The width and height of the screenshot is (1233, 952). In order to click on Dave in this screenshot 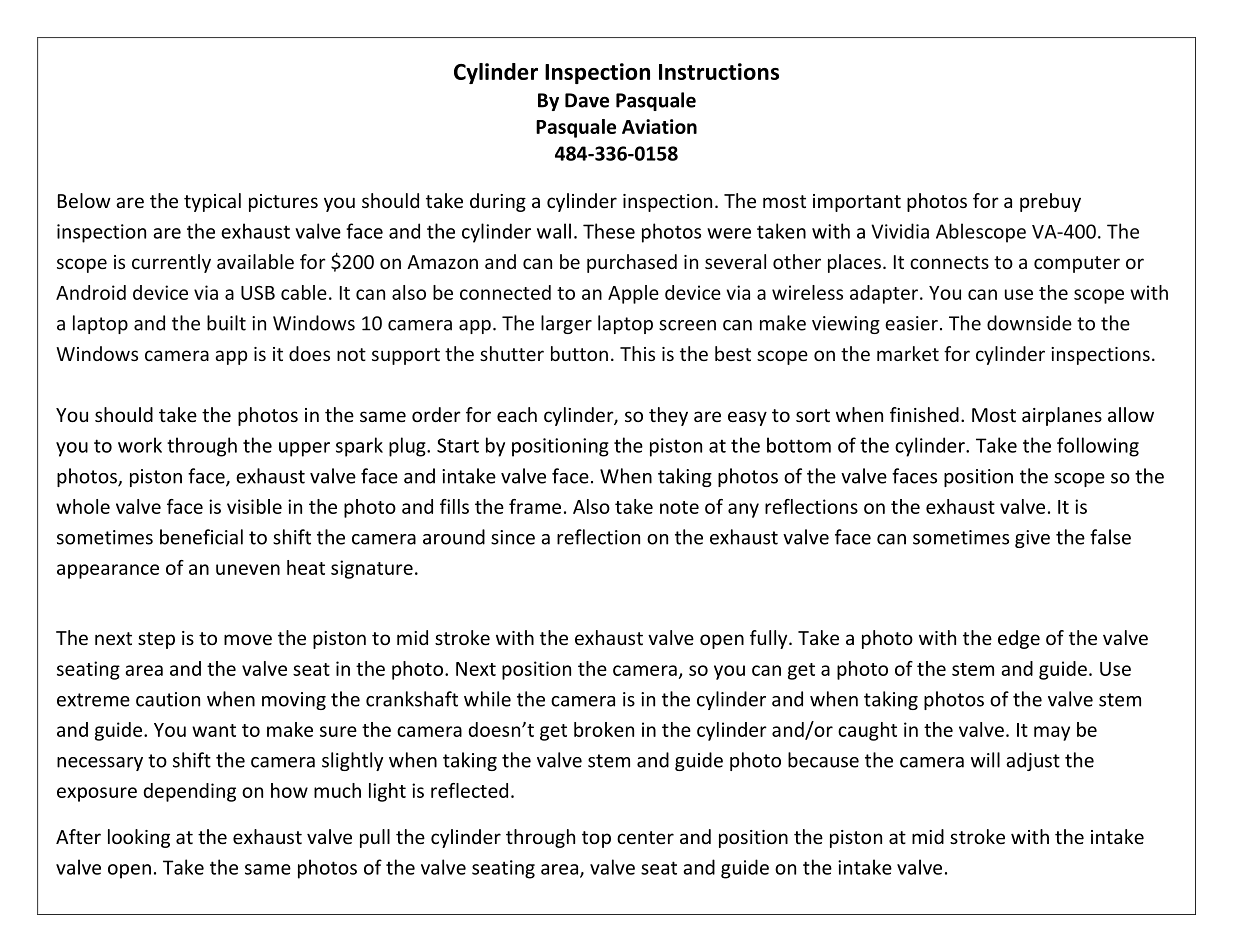, I will do `click(587, 100)`.
